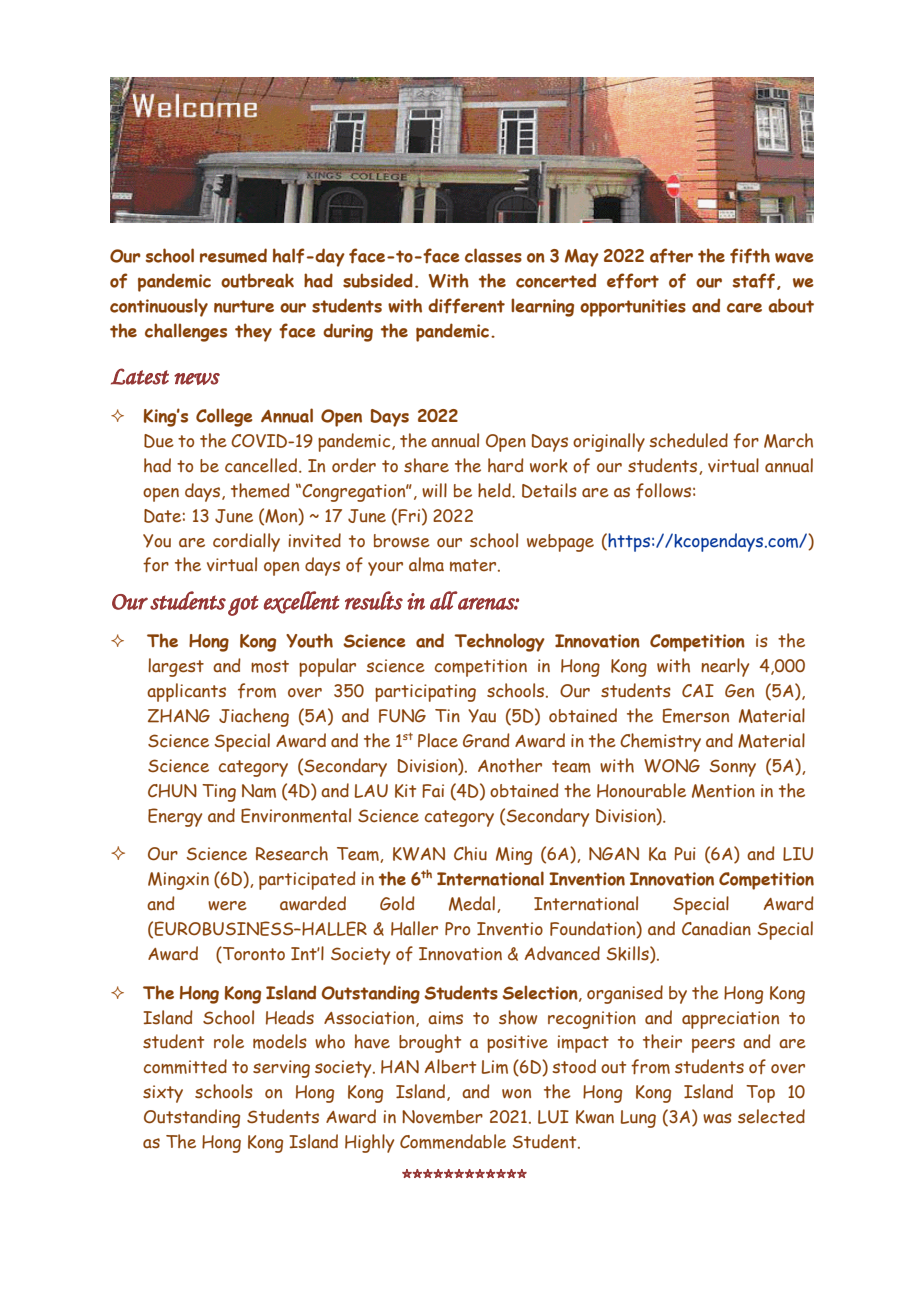 This screenshot has width=924, height=1308. What do you see at coordinates (442, 1117) in the screenshot?
I see `November` at bounding box center [442, 1117].
